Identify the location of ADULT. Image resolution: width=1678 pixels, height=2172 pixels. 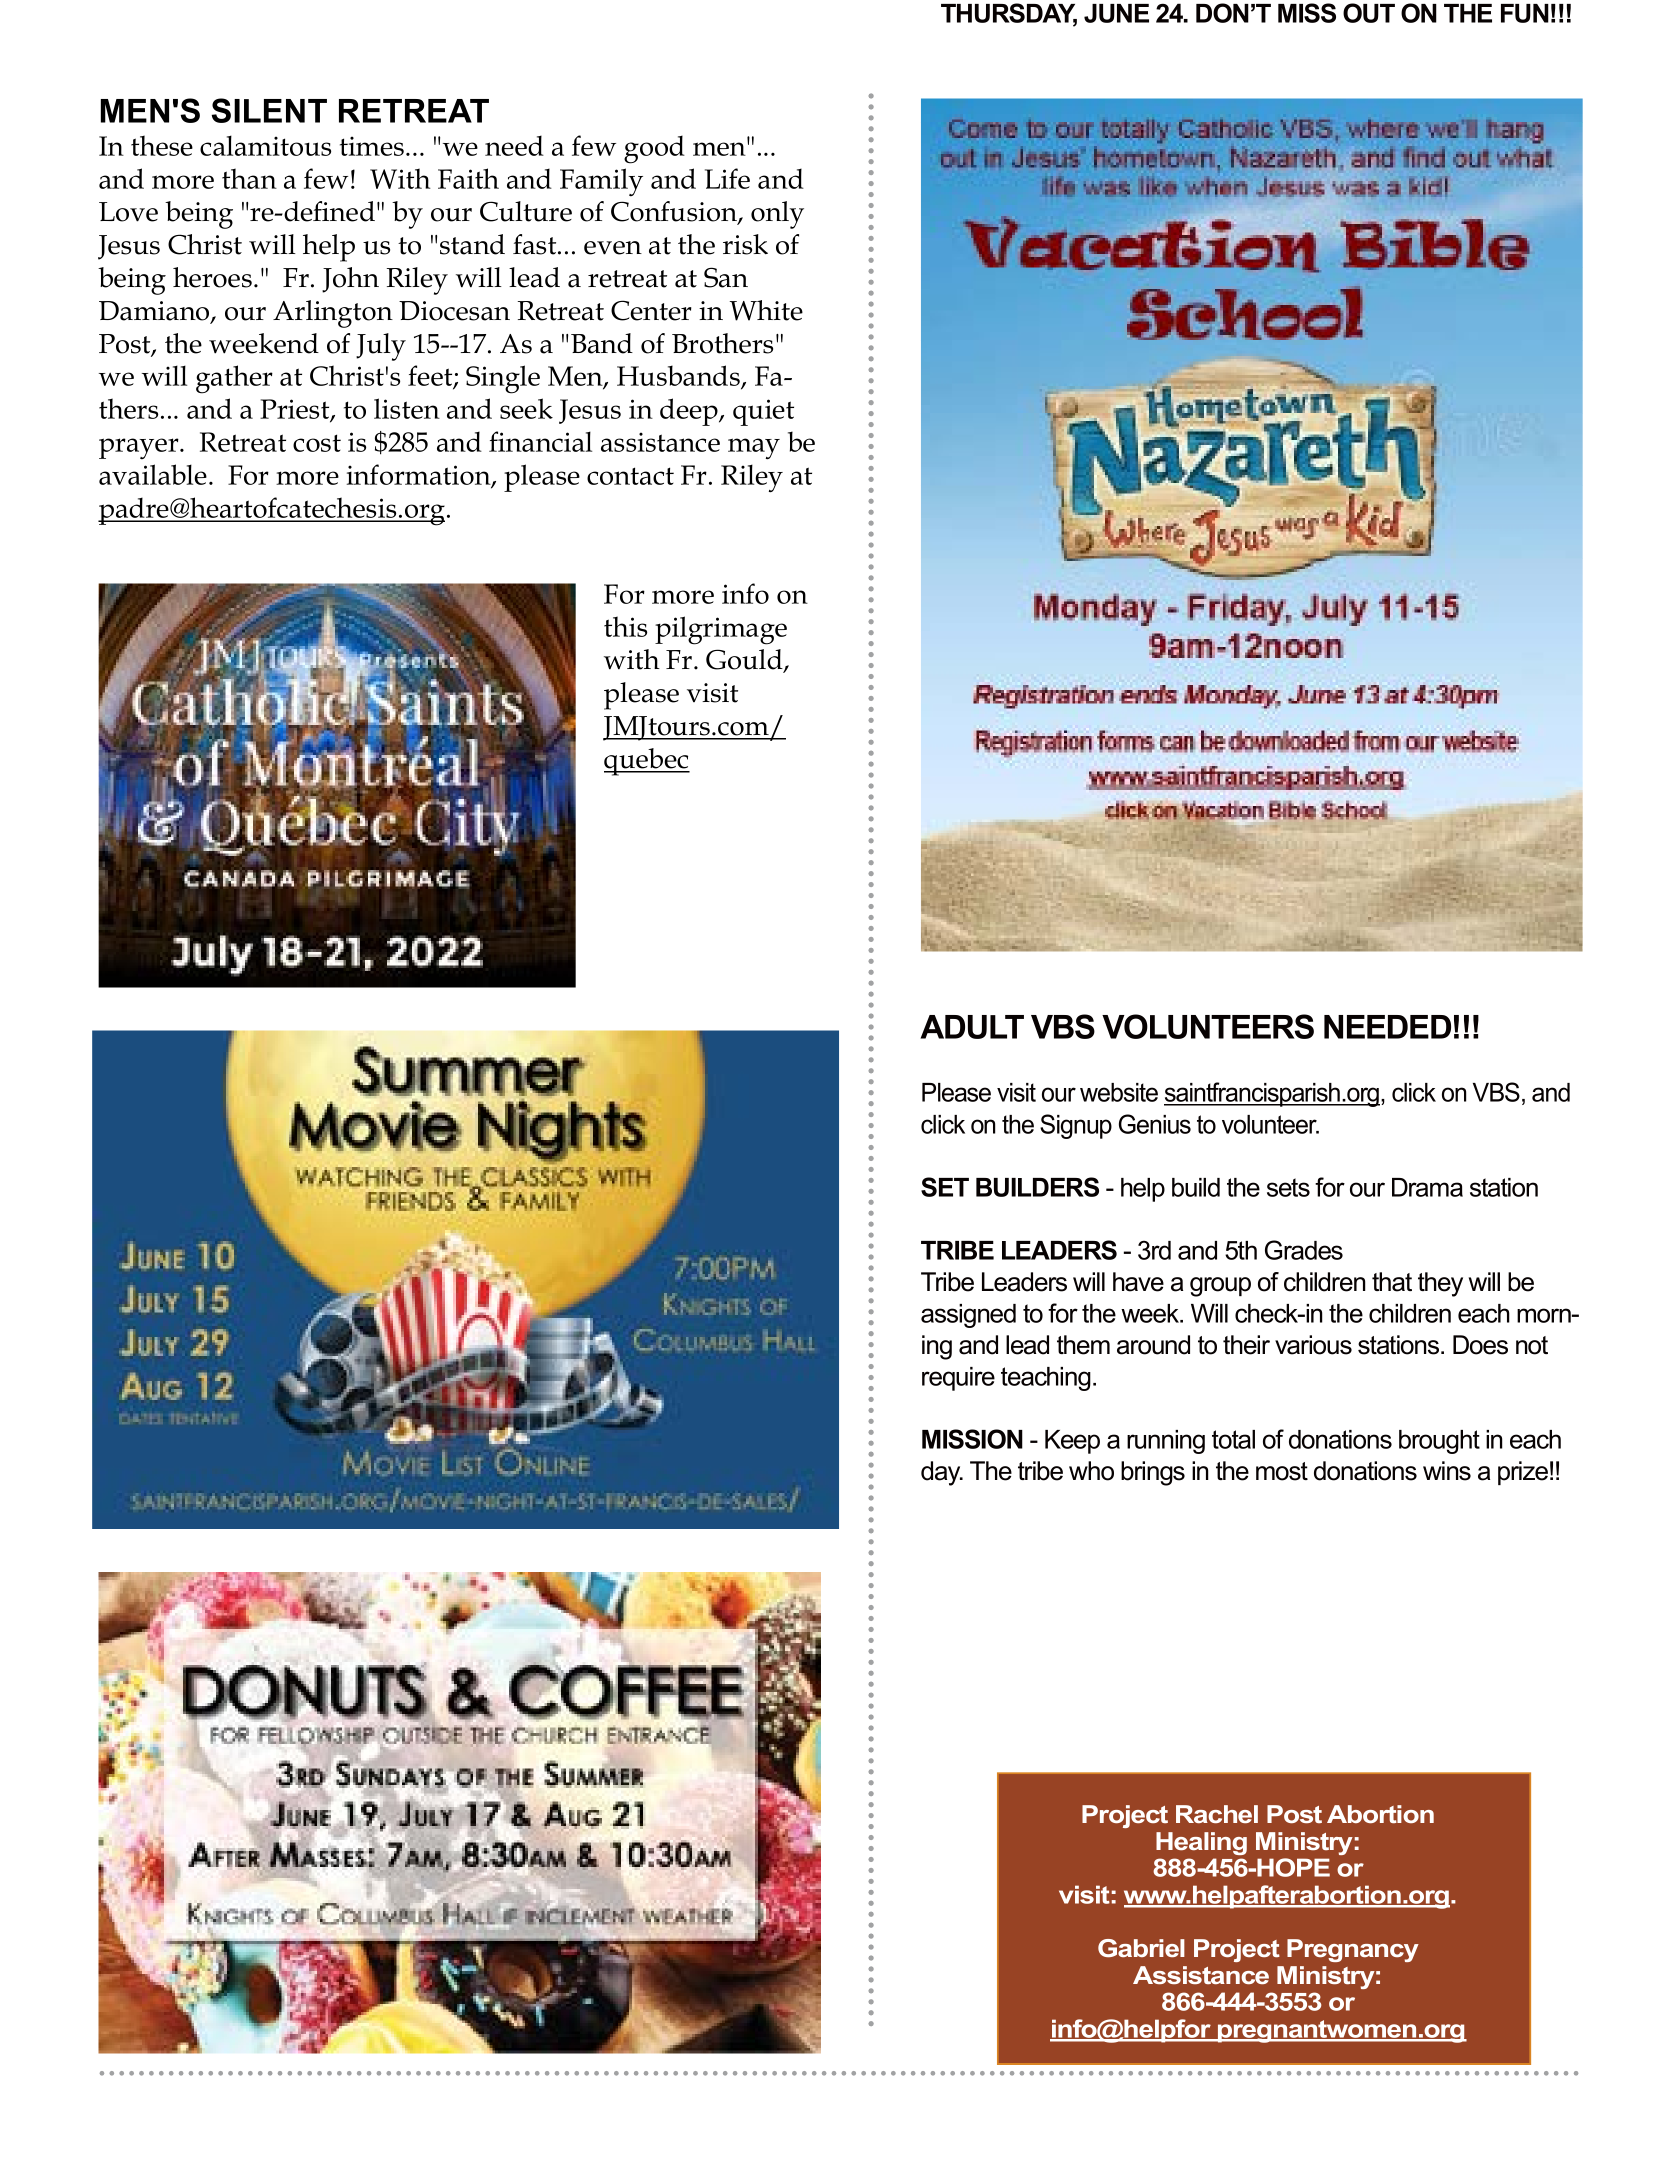
(972, 1027).
